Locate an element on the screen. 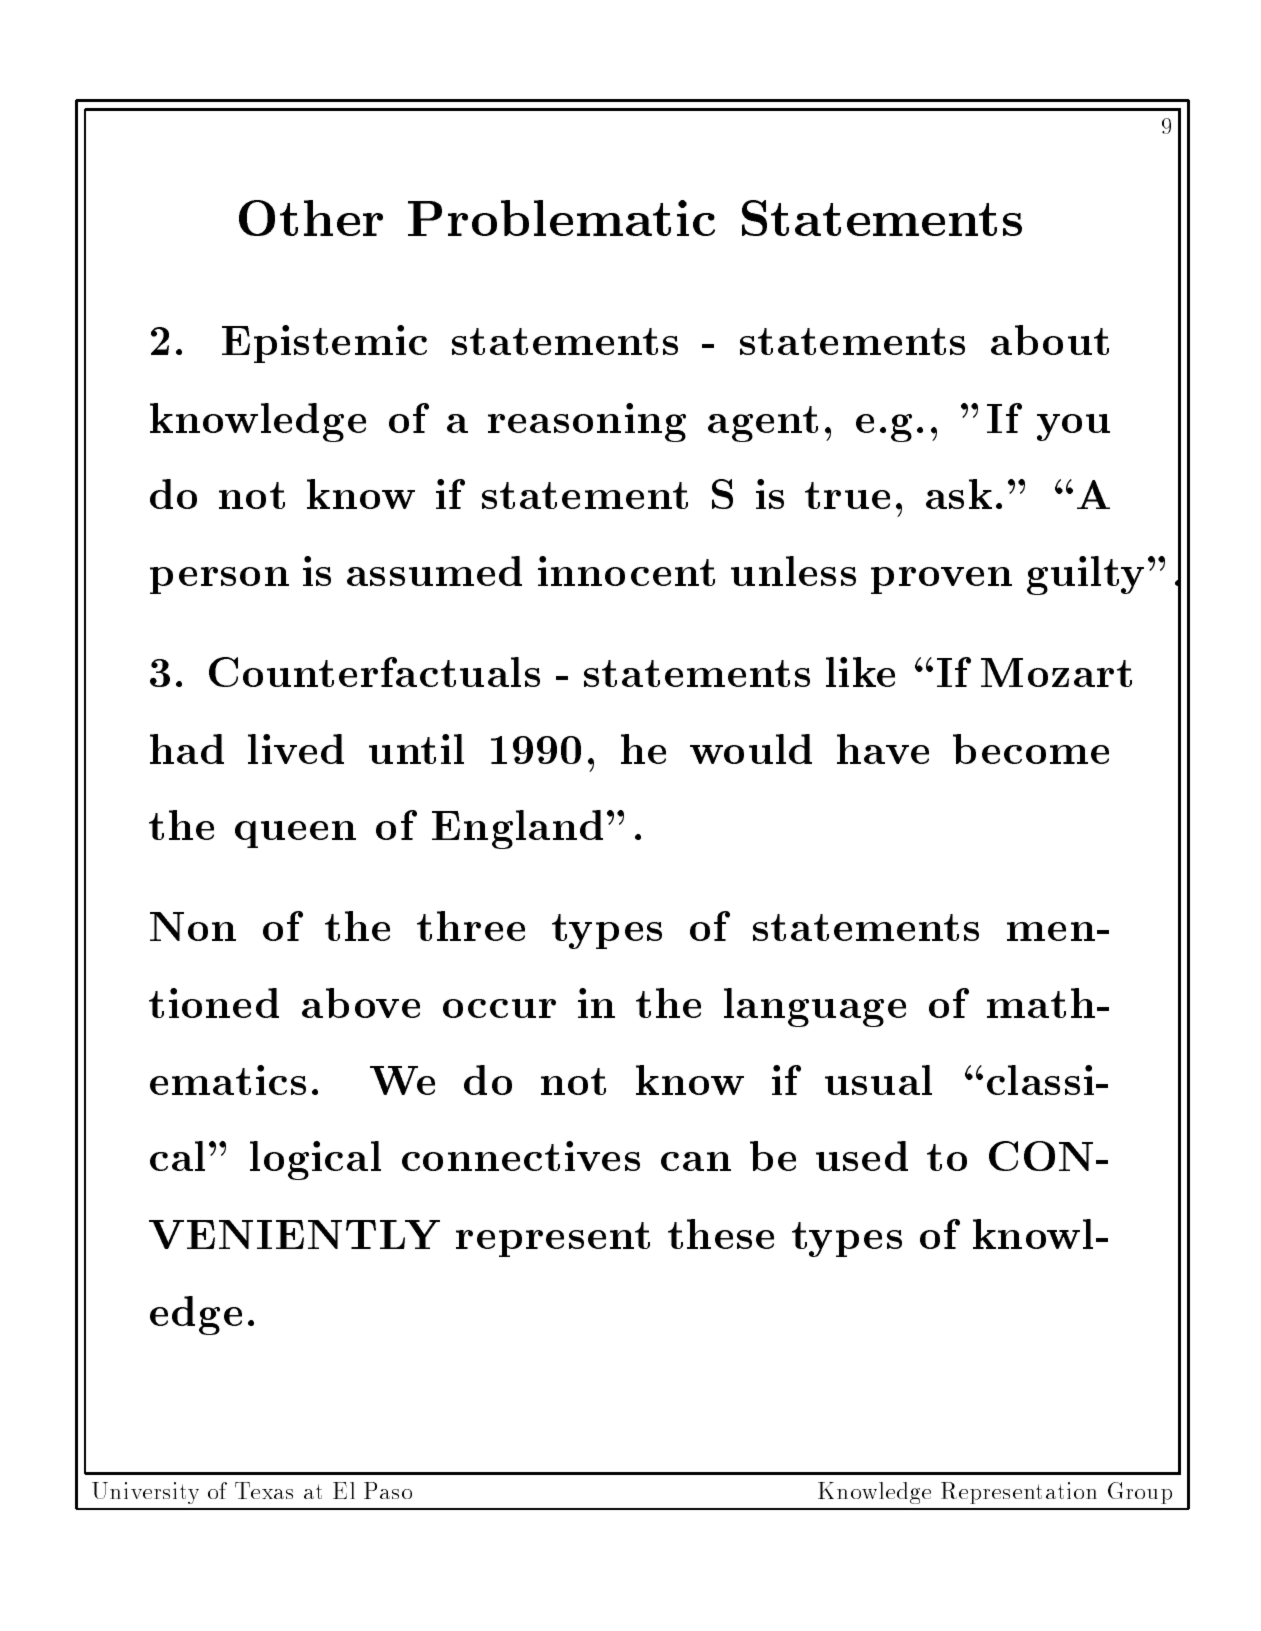  Mozart is located at coordinates (1056, 672).
